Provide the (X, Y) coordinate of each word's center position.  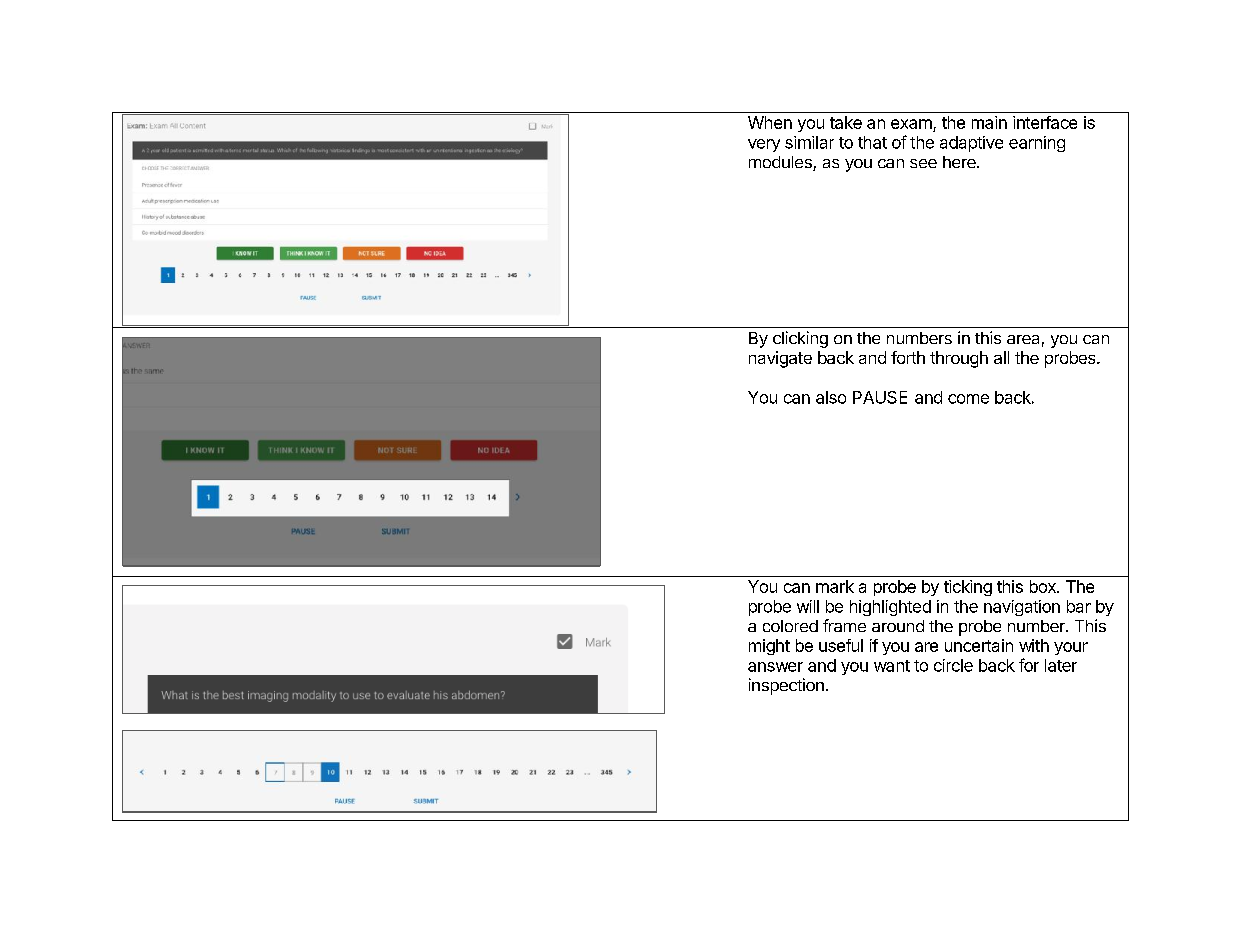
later (1061, 665)
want (892, 666)
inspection (786, 686)
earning (1037, 144)
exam (912, 125)
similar (809, 142)
